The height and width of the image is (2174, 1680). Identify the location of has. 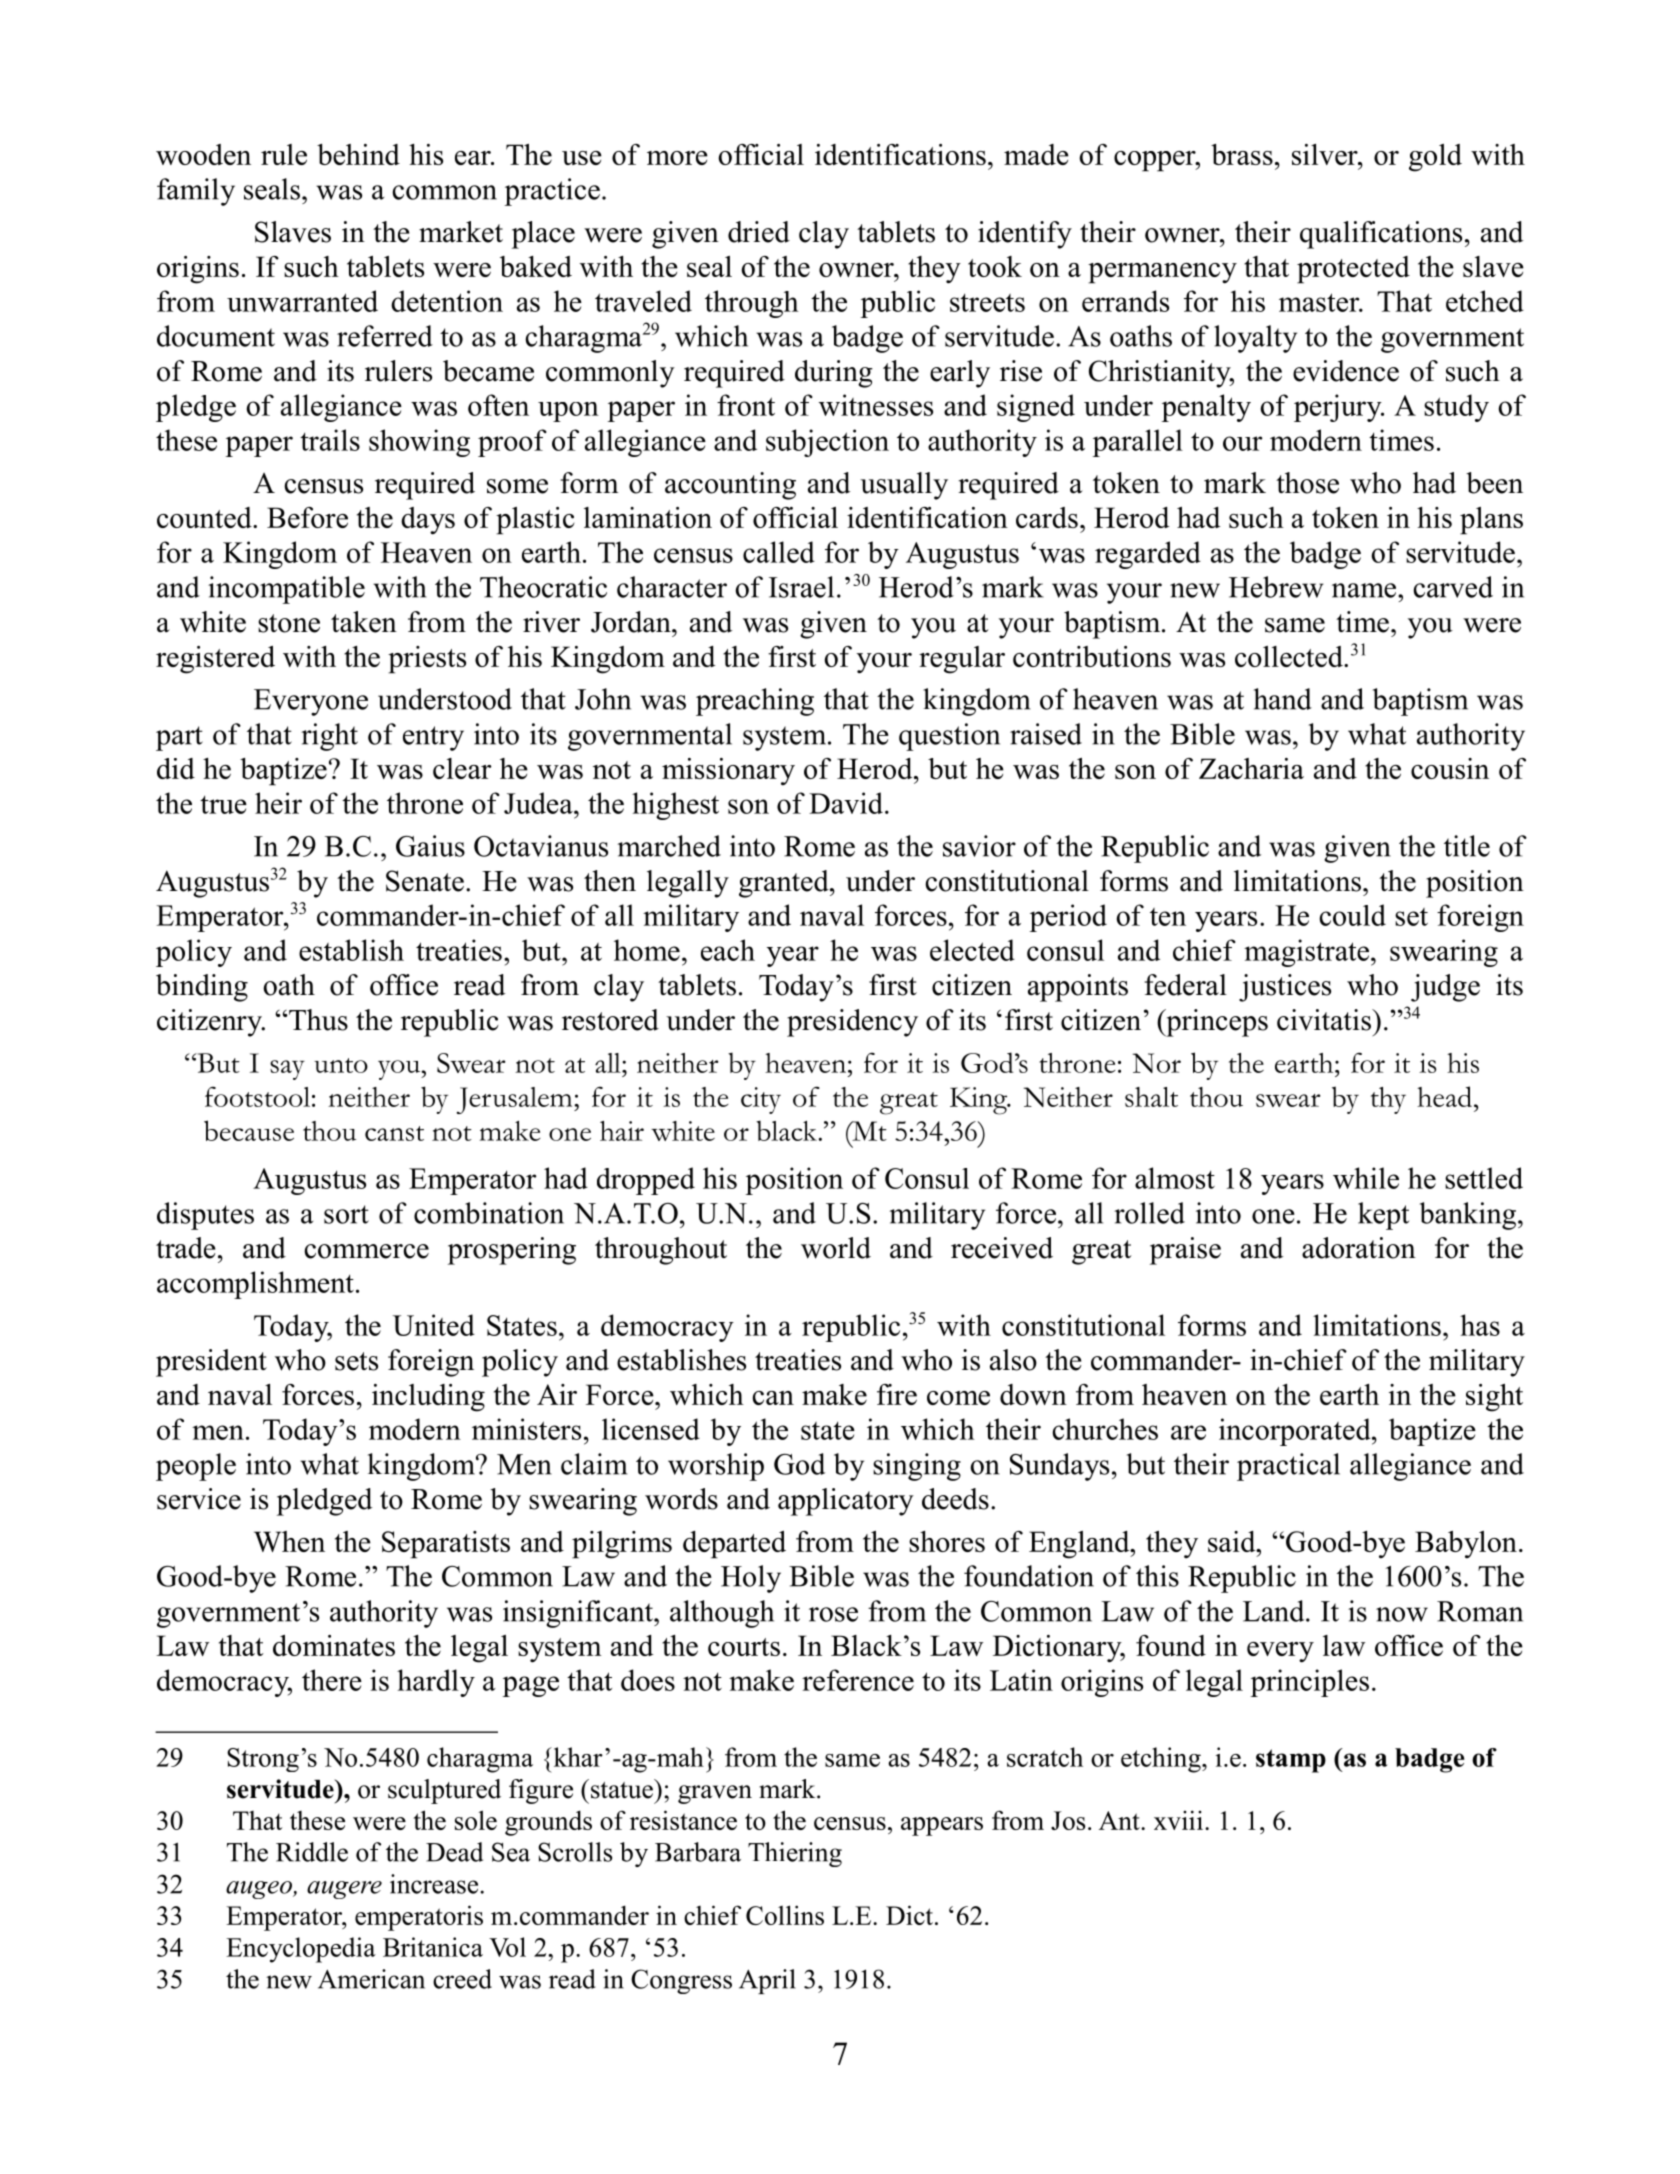
(1480, 1325).
